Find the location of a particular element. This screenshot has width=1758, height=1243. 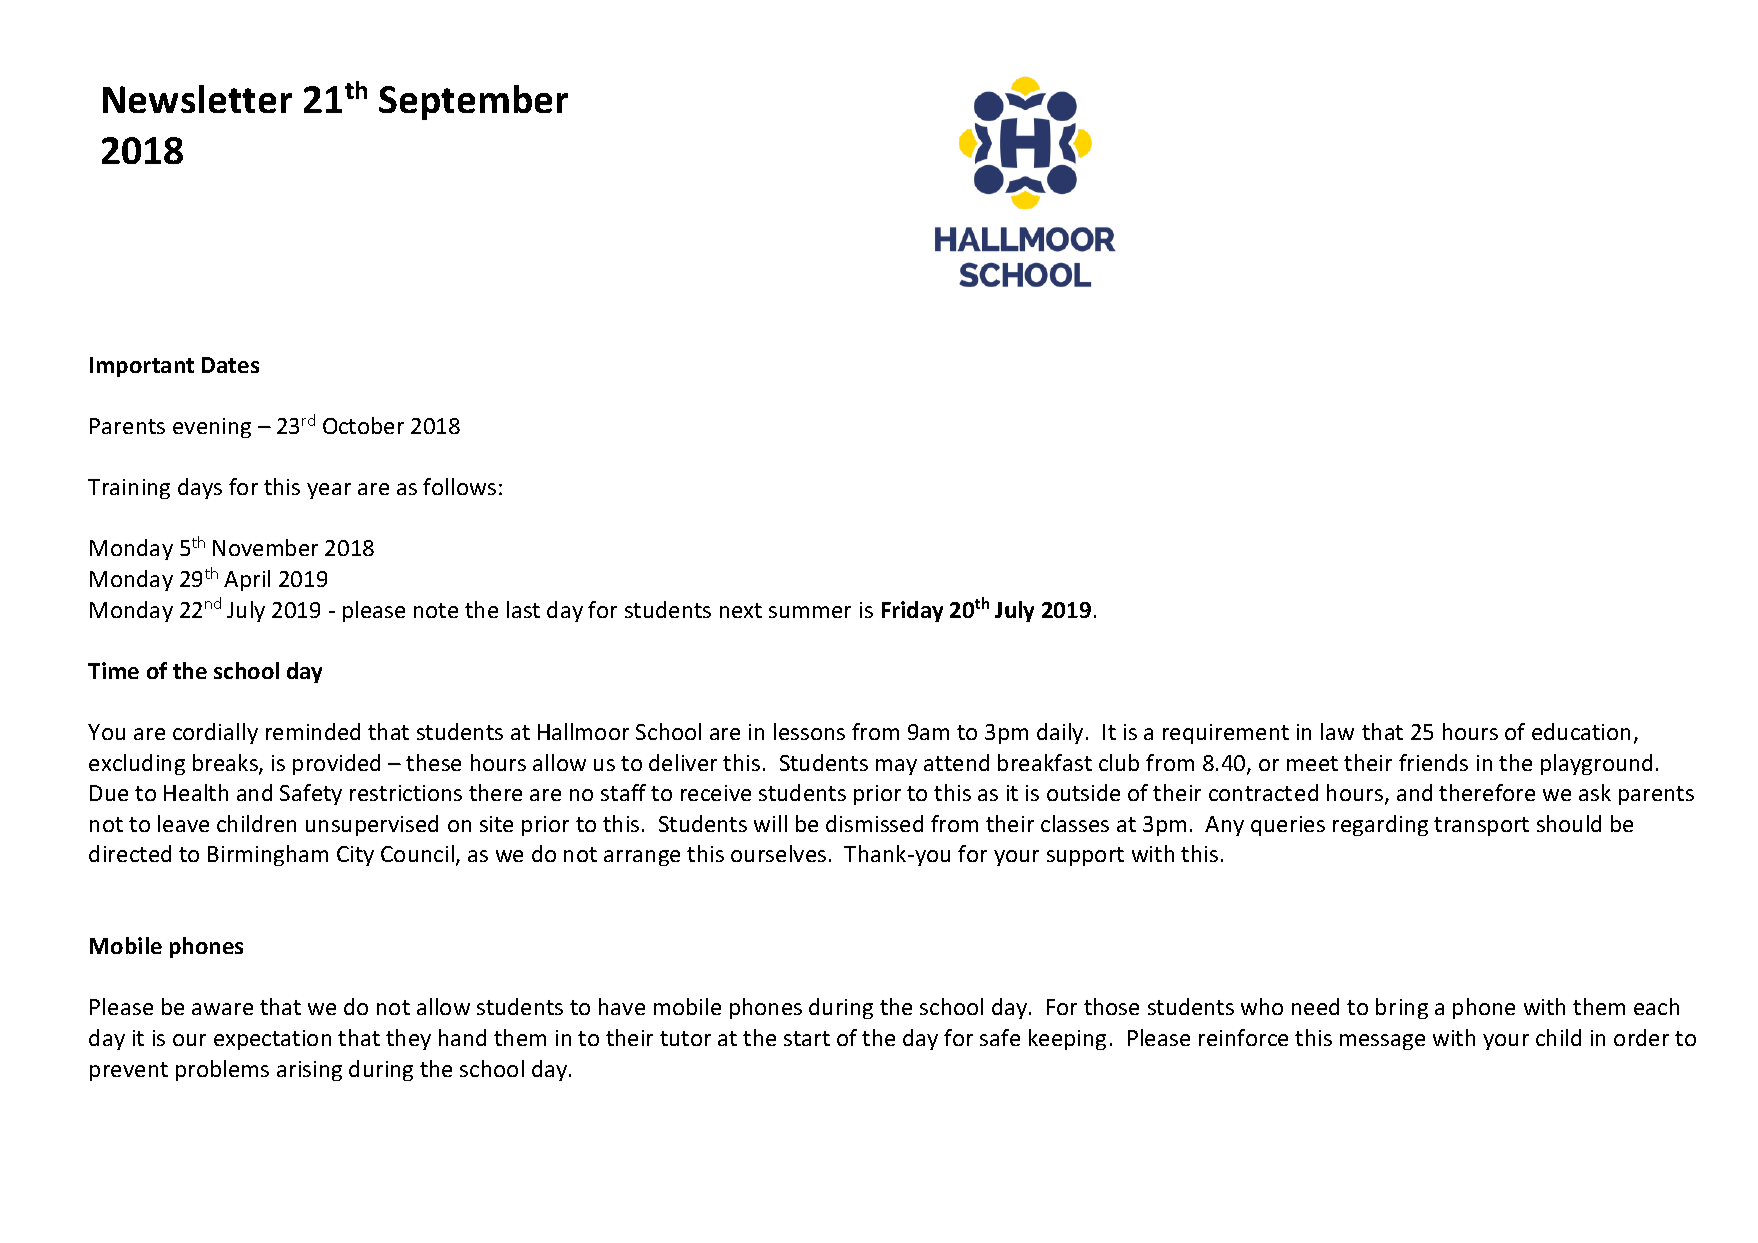

Newsletter is located at coordinates (197, 99).
